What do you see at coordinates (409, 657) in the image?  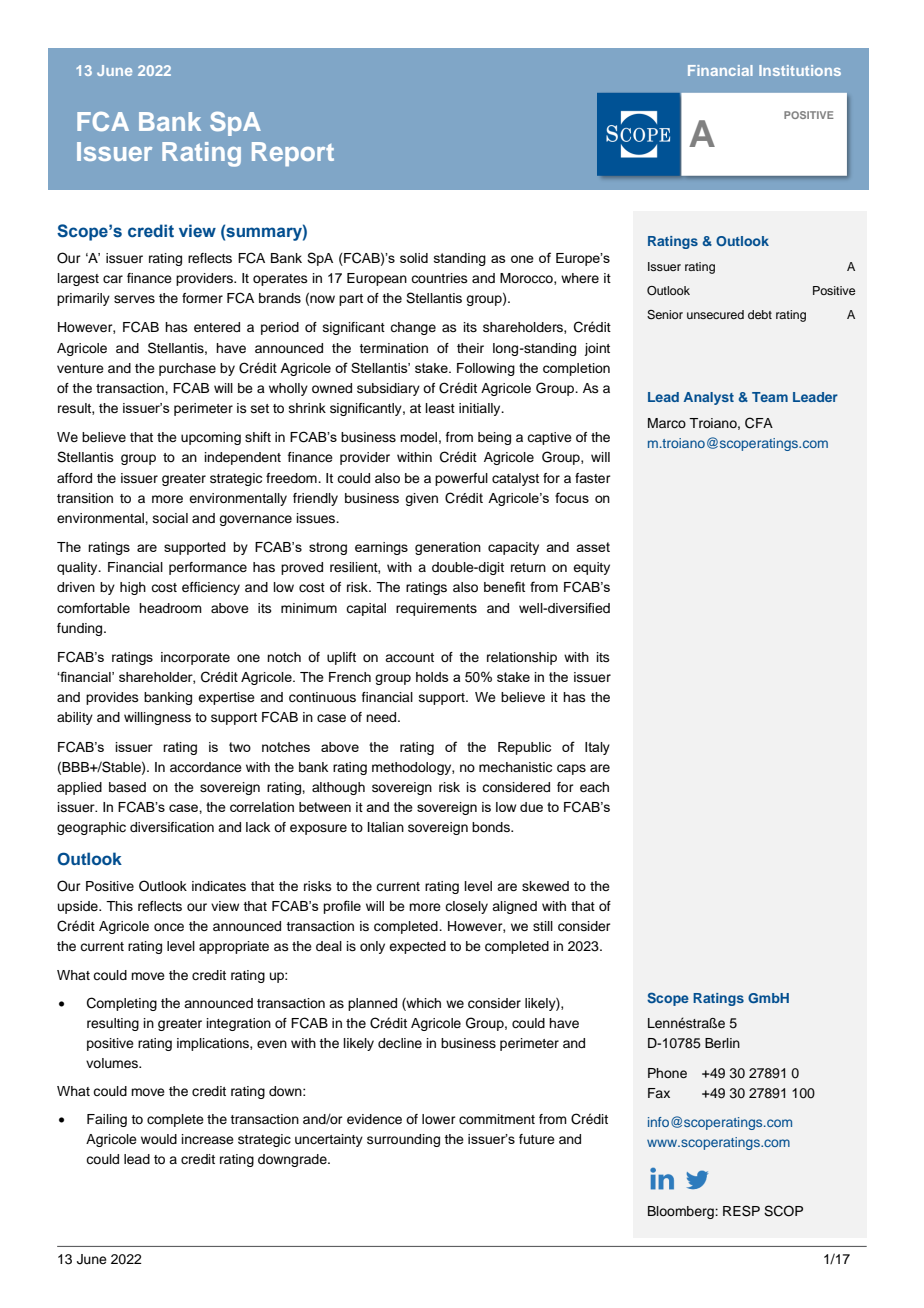 I see `account` at bounding box center [409, 657].
